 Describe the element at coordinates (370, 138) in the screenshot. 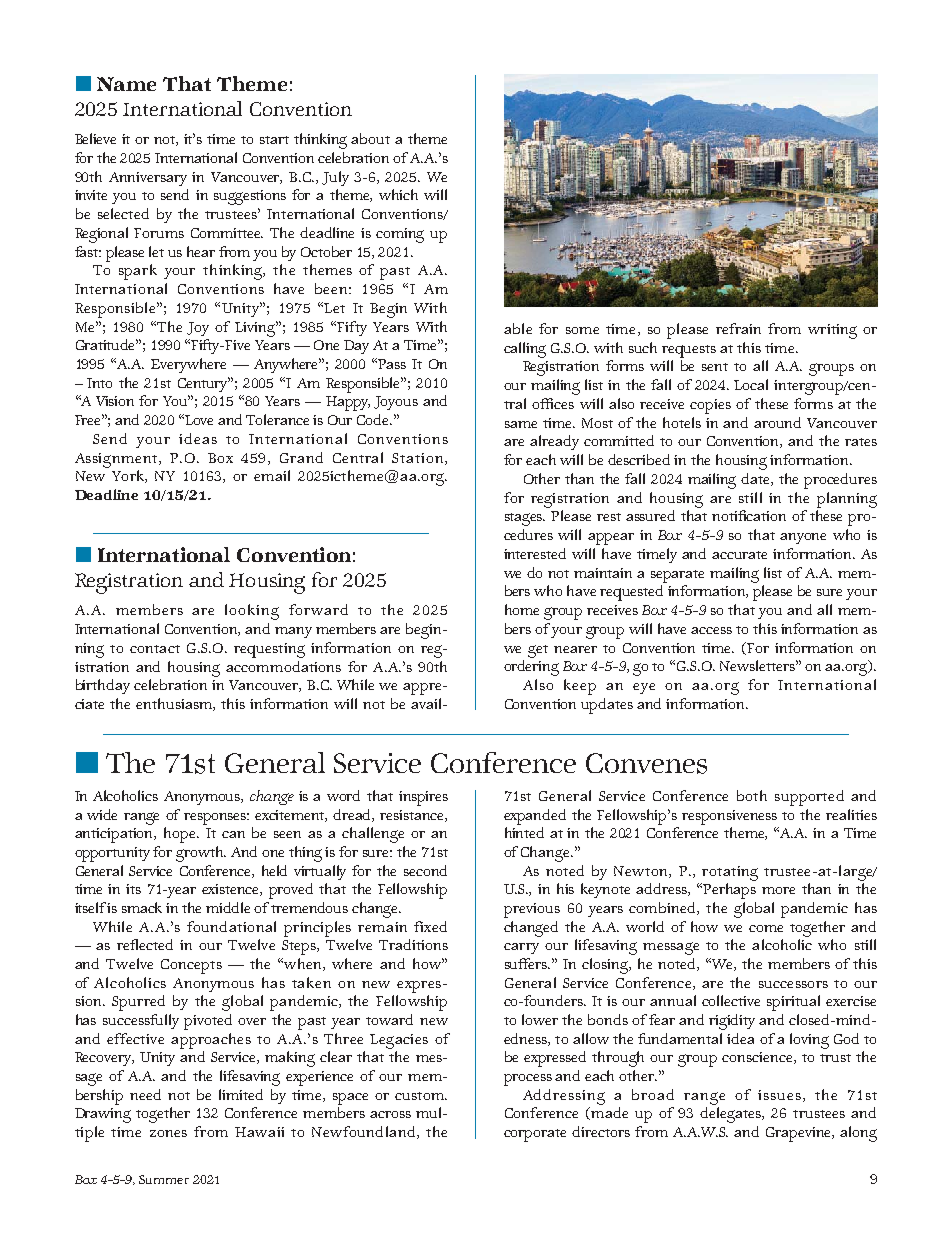

I see `about` at that location.
